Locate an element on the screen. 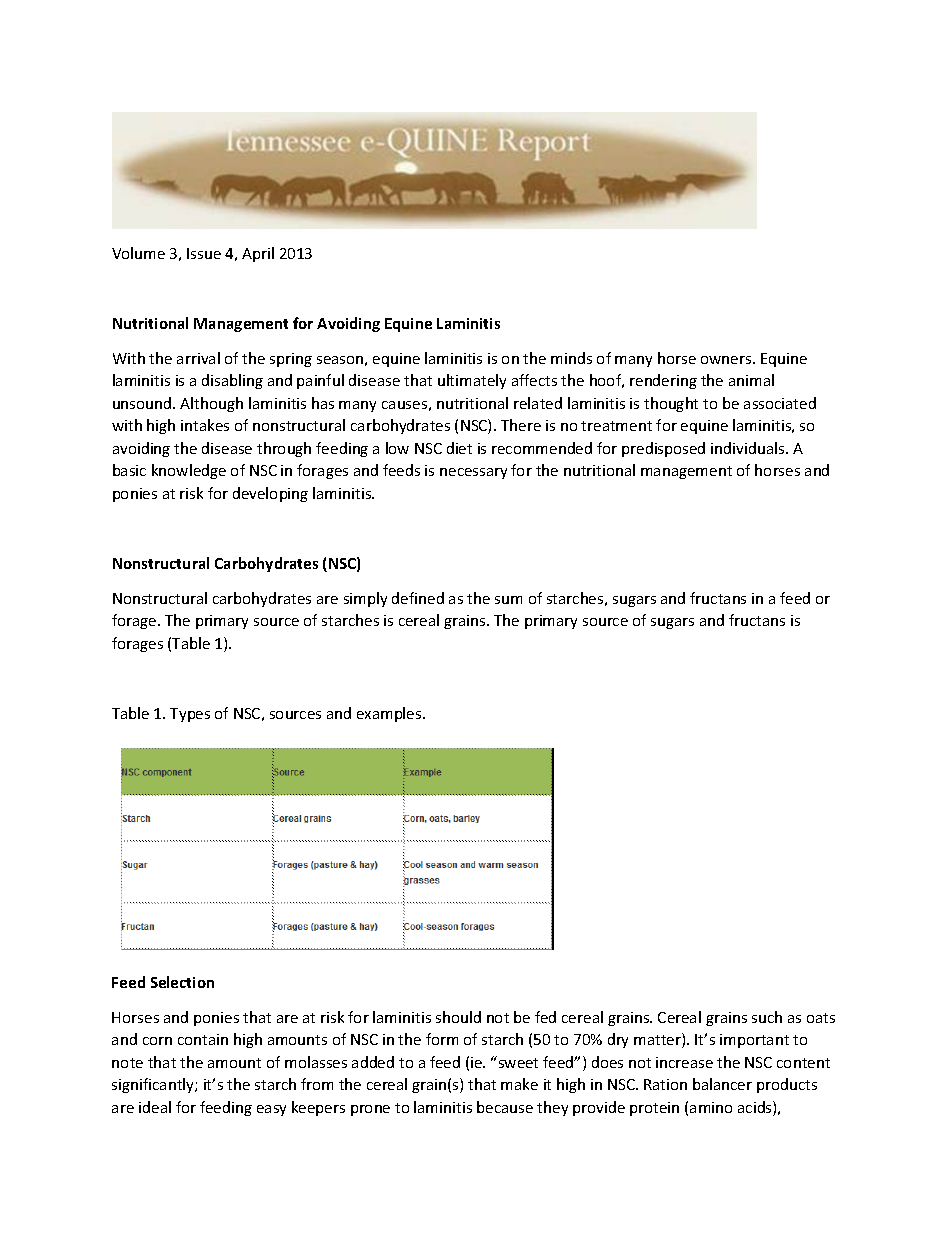 The width and height of the screenshot is (952, 1233). sum is located at coordinates (508, 600).
